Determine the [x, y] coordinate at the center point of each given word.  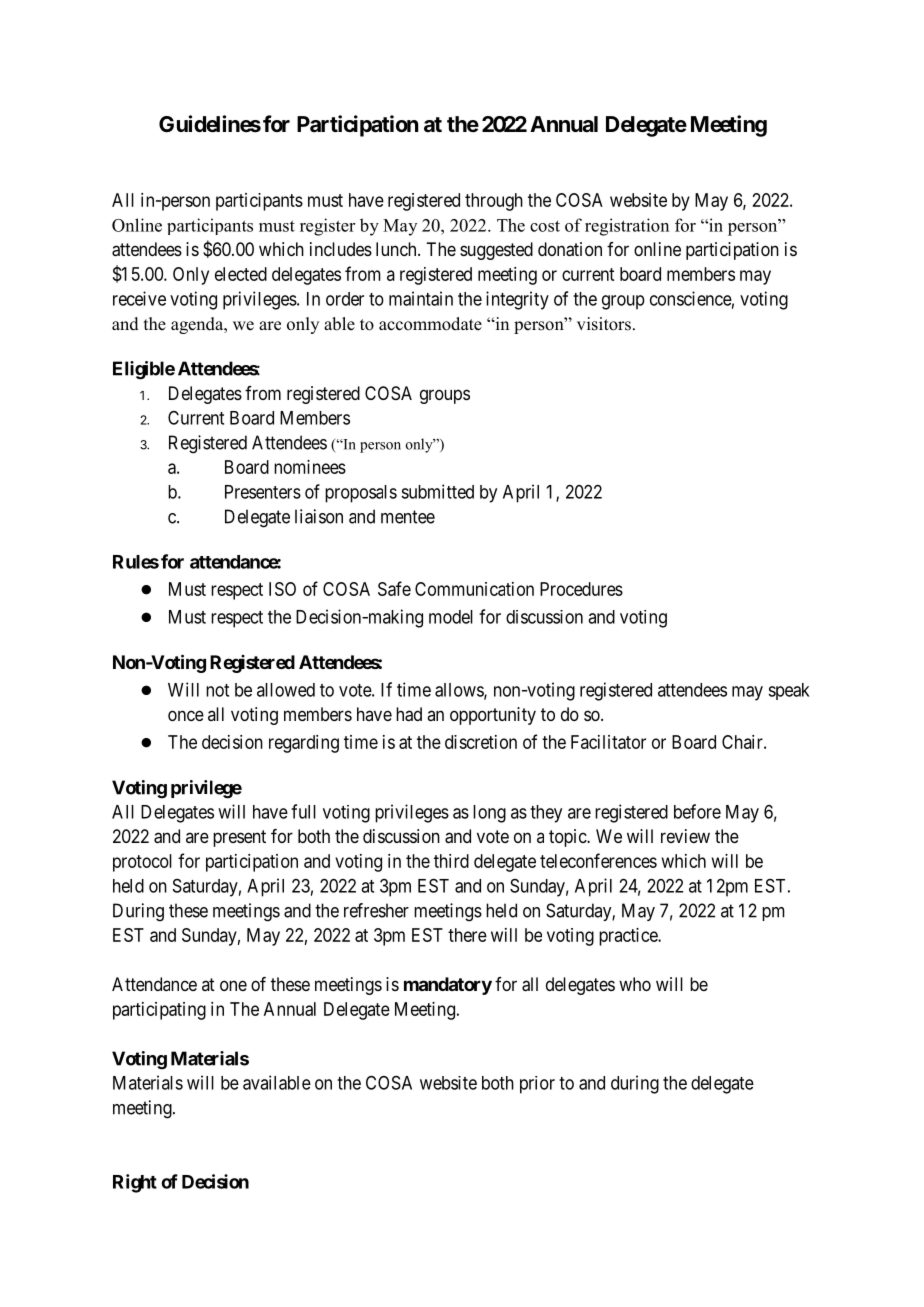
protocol [142, 863]
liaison [319, 516]
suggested [496, 251]
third [451, 861]
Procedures [581, 589]
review [685, 836]
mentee [408, 517]
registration [627, 227]
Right [135, 1183]
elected [241, 274]
